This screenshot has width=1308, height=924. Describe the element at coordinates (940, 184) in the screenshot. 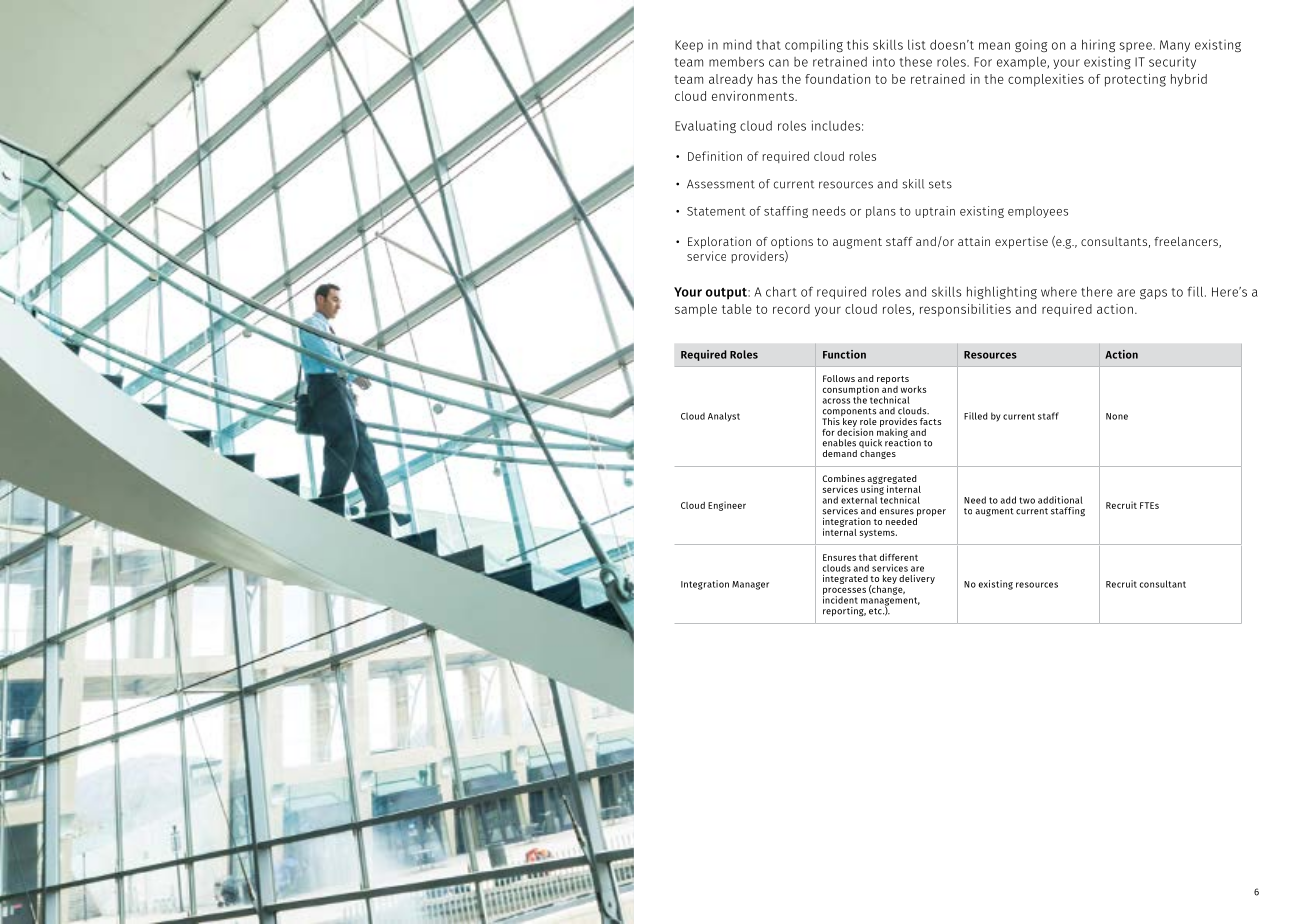

I see `sets` at that location.
